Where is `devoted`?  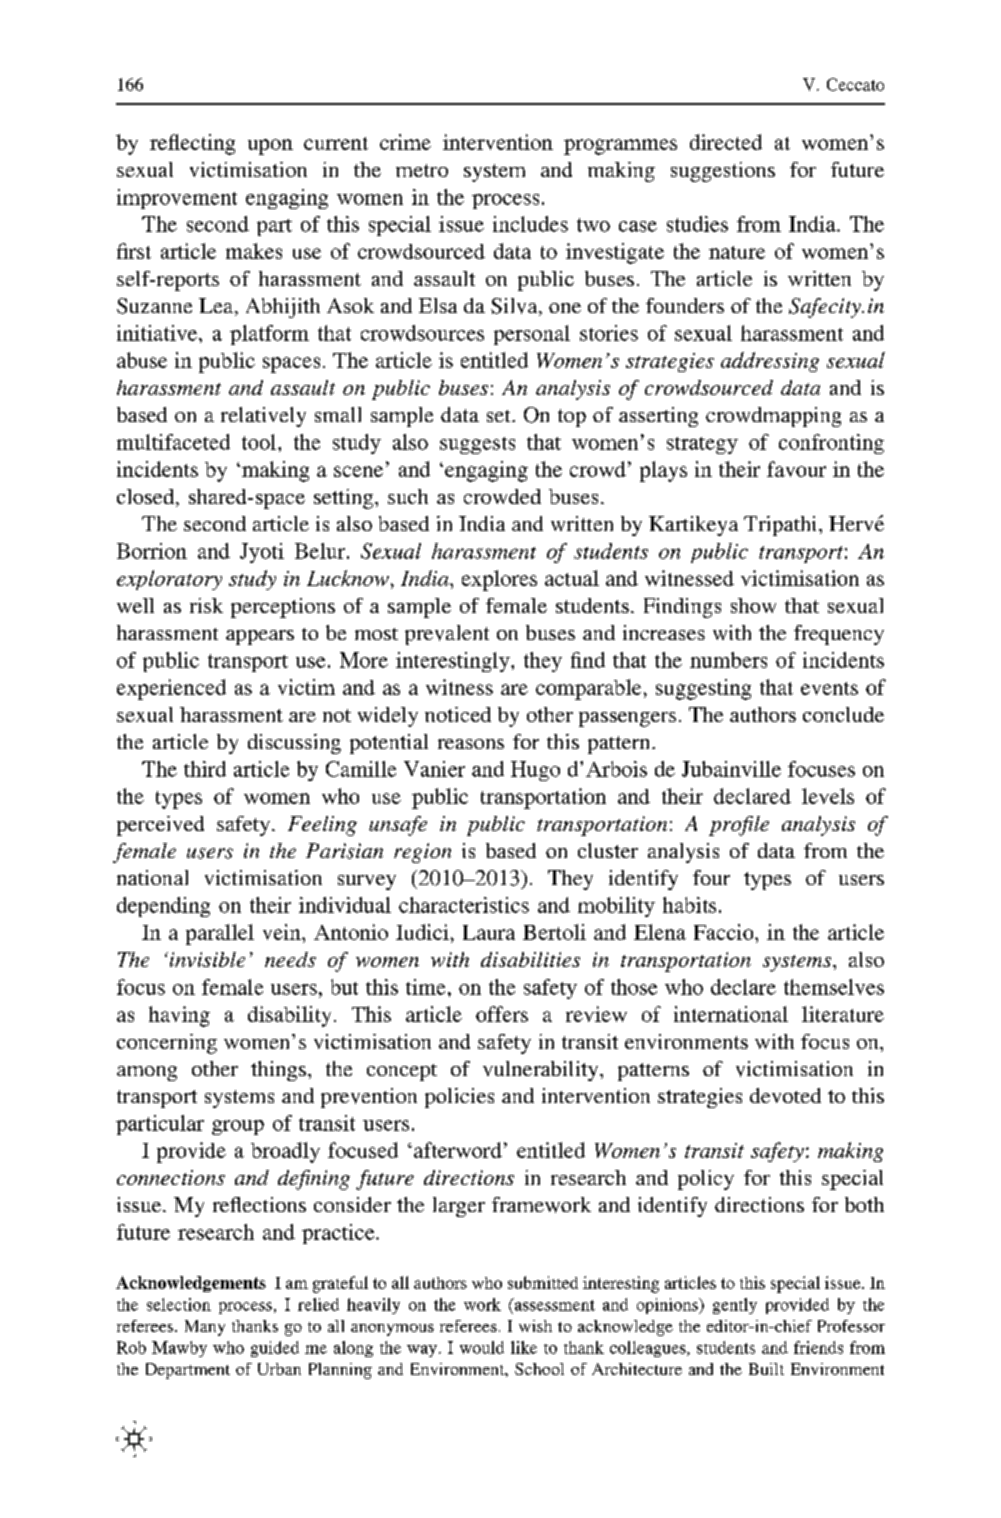
devoted is located at coordinates (785, 1095).
